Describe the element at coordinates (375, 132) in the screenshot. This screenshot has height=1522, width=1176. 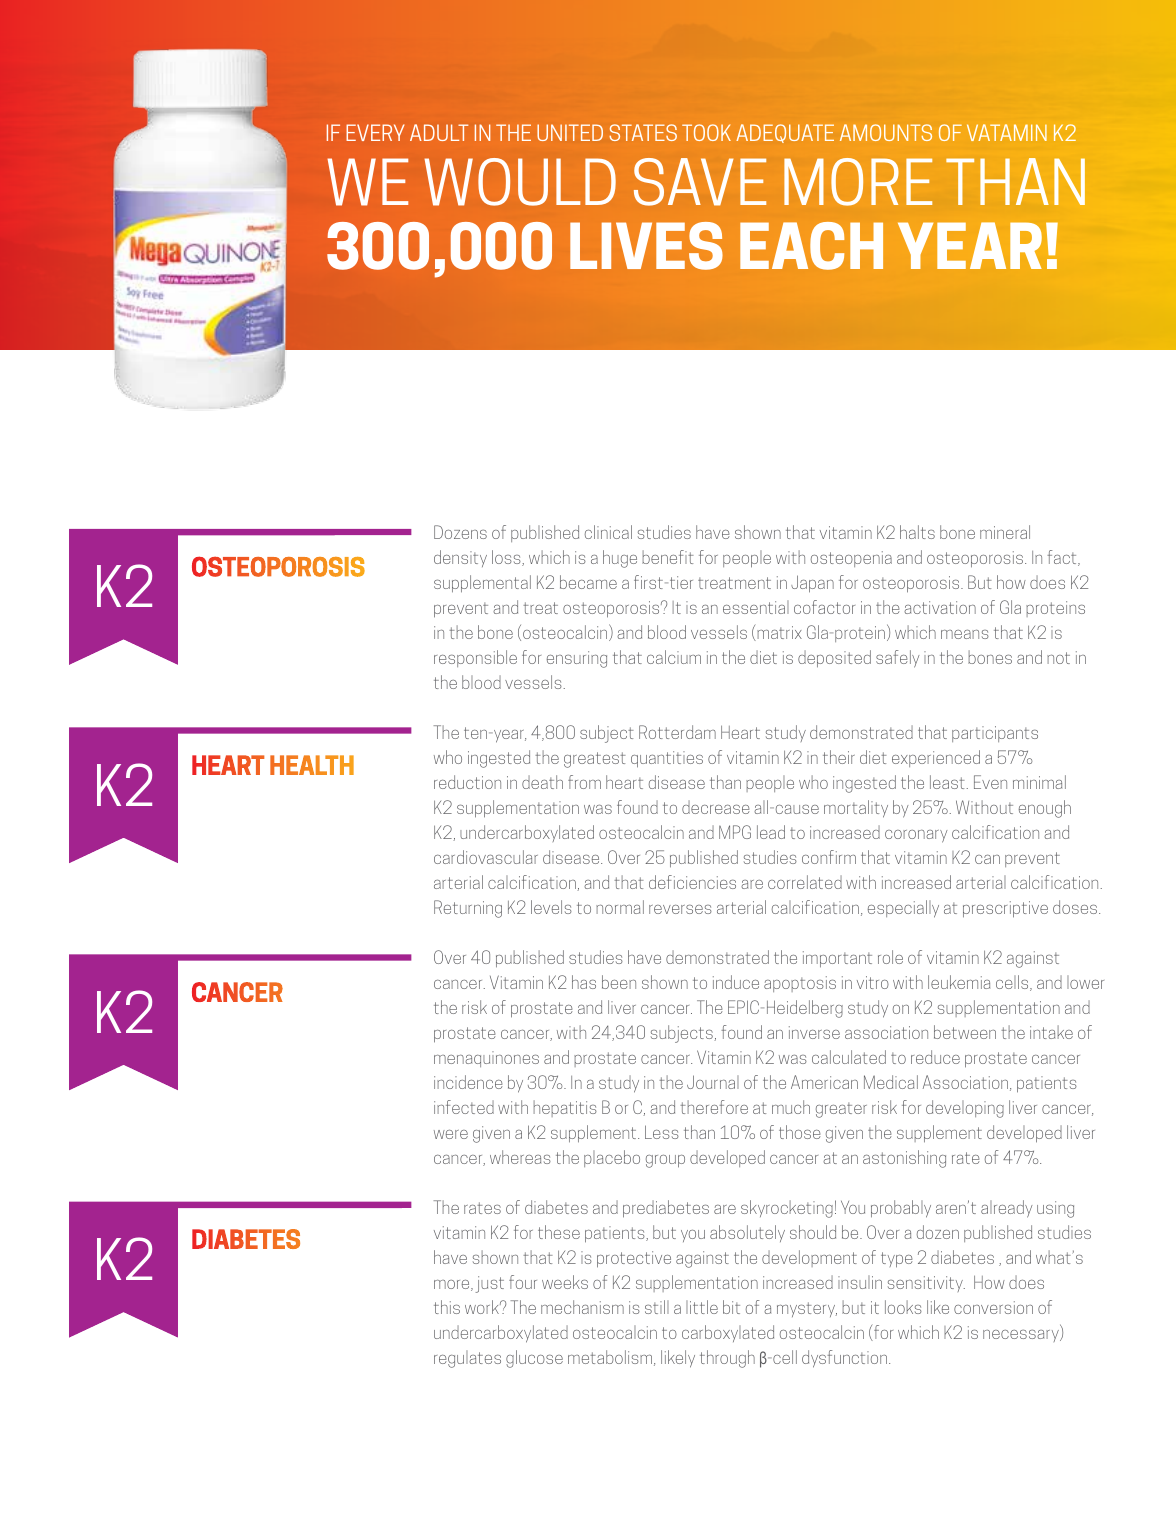
I see `EVERY` at that location.
